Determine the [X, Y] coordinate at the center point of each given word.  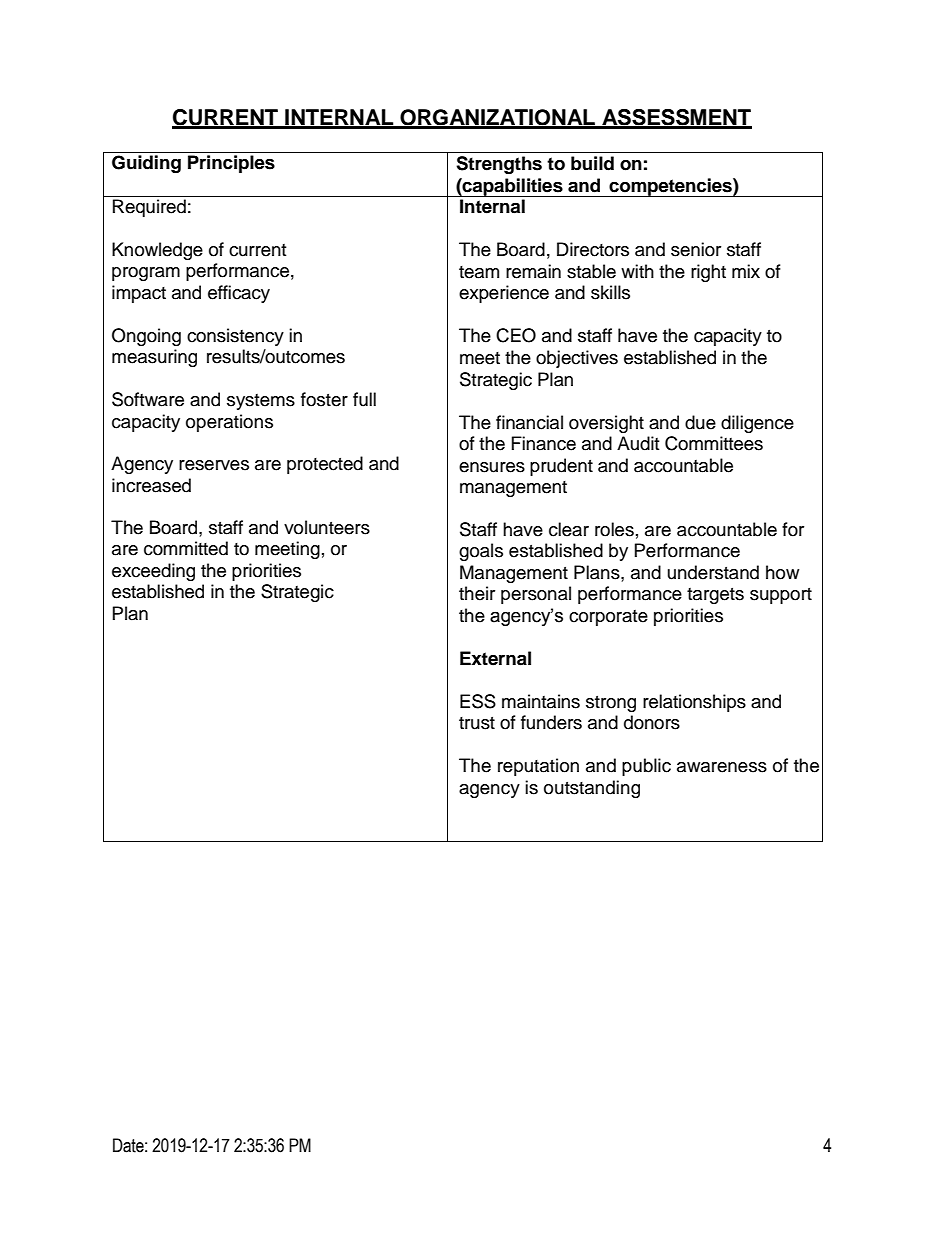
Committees [714, 443]
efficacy [239, 294]
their [477, 593]
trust [477, 723]
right [708, 273]
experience [504, 294]
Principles [231, 164]
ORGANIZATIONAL [497, 118]
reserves [214, 465]
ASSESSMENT [676, 118]
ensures [492, 467]
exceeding [153, 572]
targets [715, 596]
